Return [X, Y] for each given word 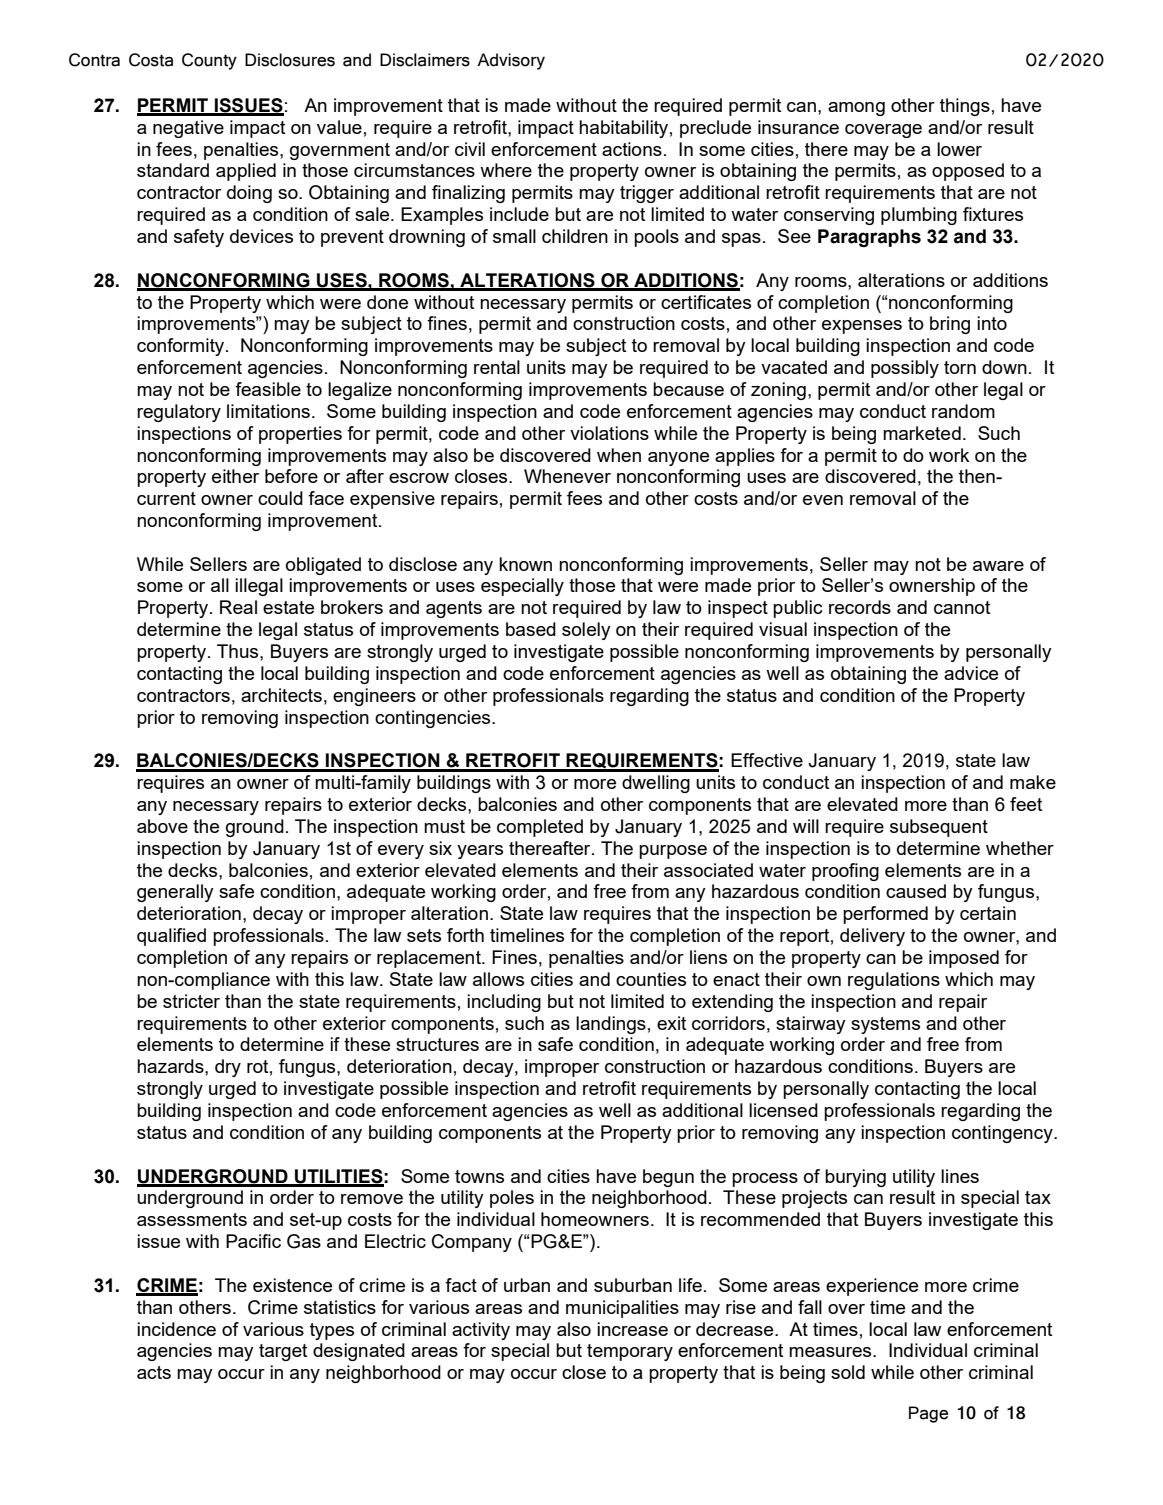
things [965, 107]
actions [632, 149]
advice [971, 673]
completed [540, 828]
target [283, 1352]
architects [281, 695]
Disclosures [290, 60]
